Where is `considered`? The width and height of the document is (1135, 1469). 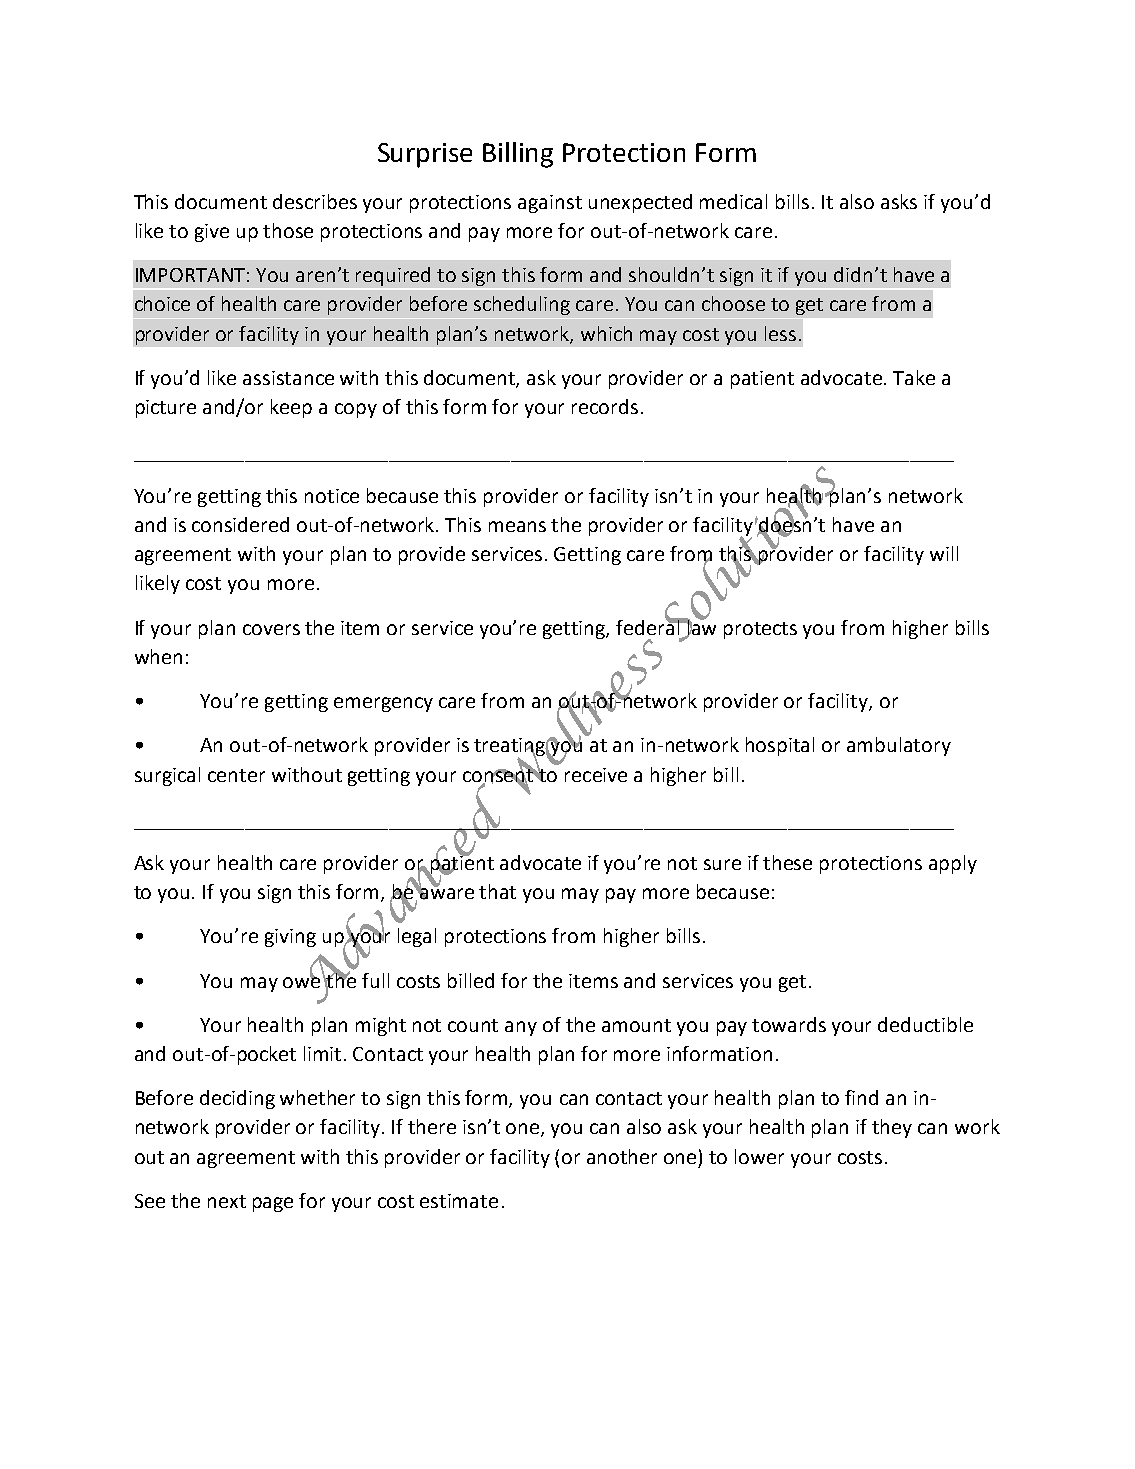 considered is located at coordinates (240, 524).
